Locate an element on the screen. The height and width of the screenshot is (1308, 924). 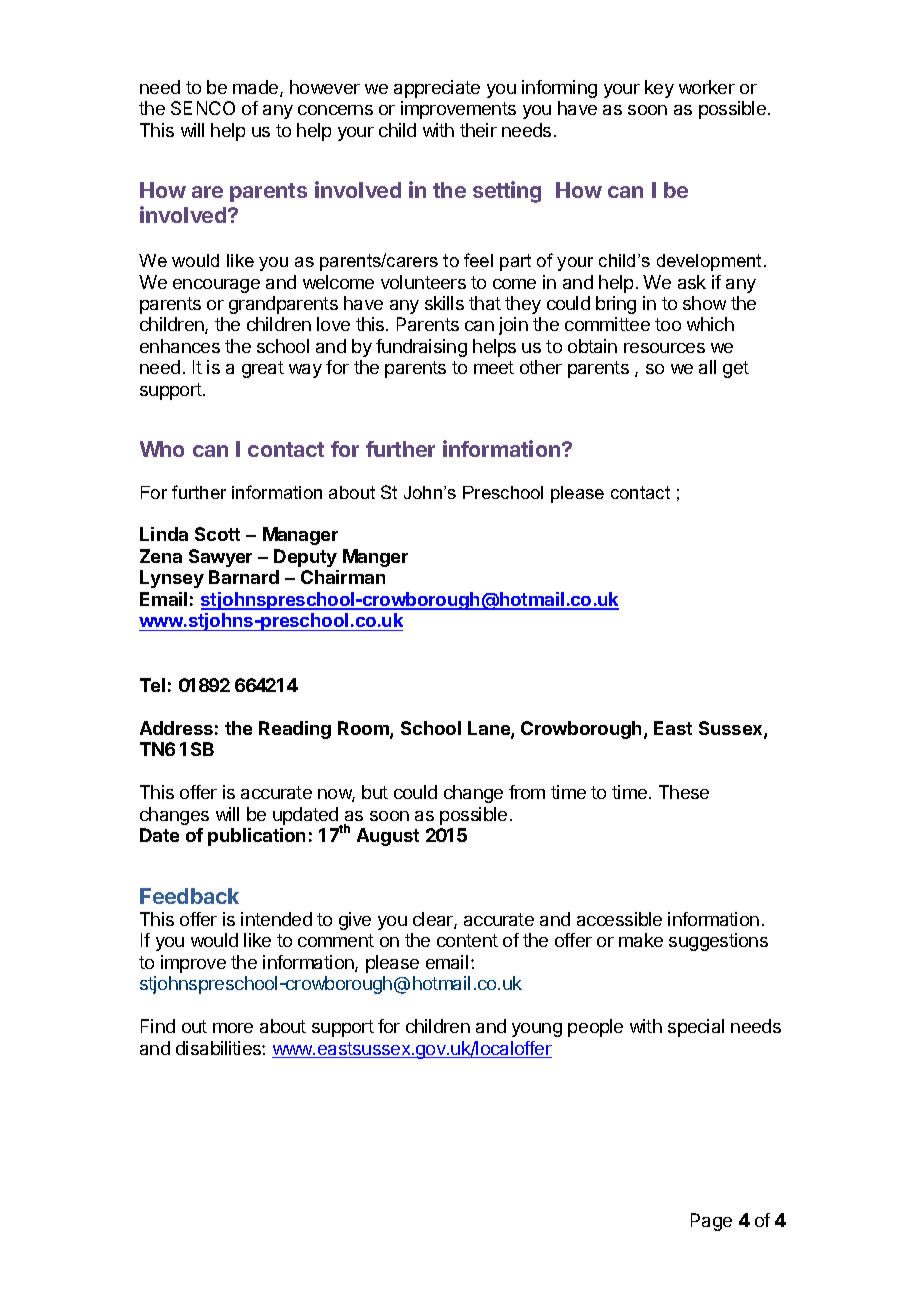
key is located at coordinates (659, 89).
